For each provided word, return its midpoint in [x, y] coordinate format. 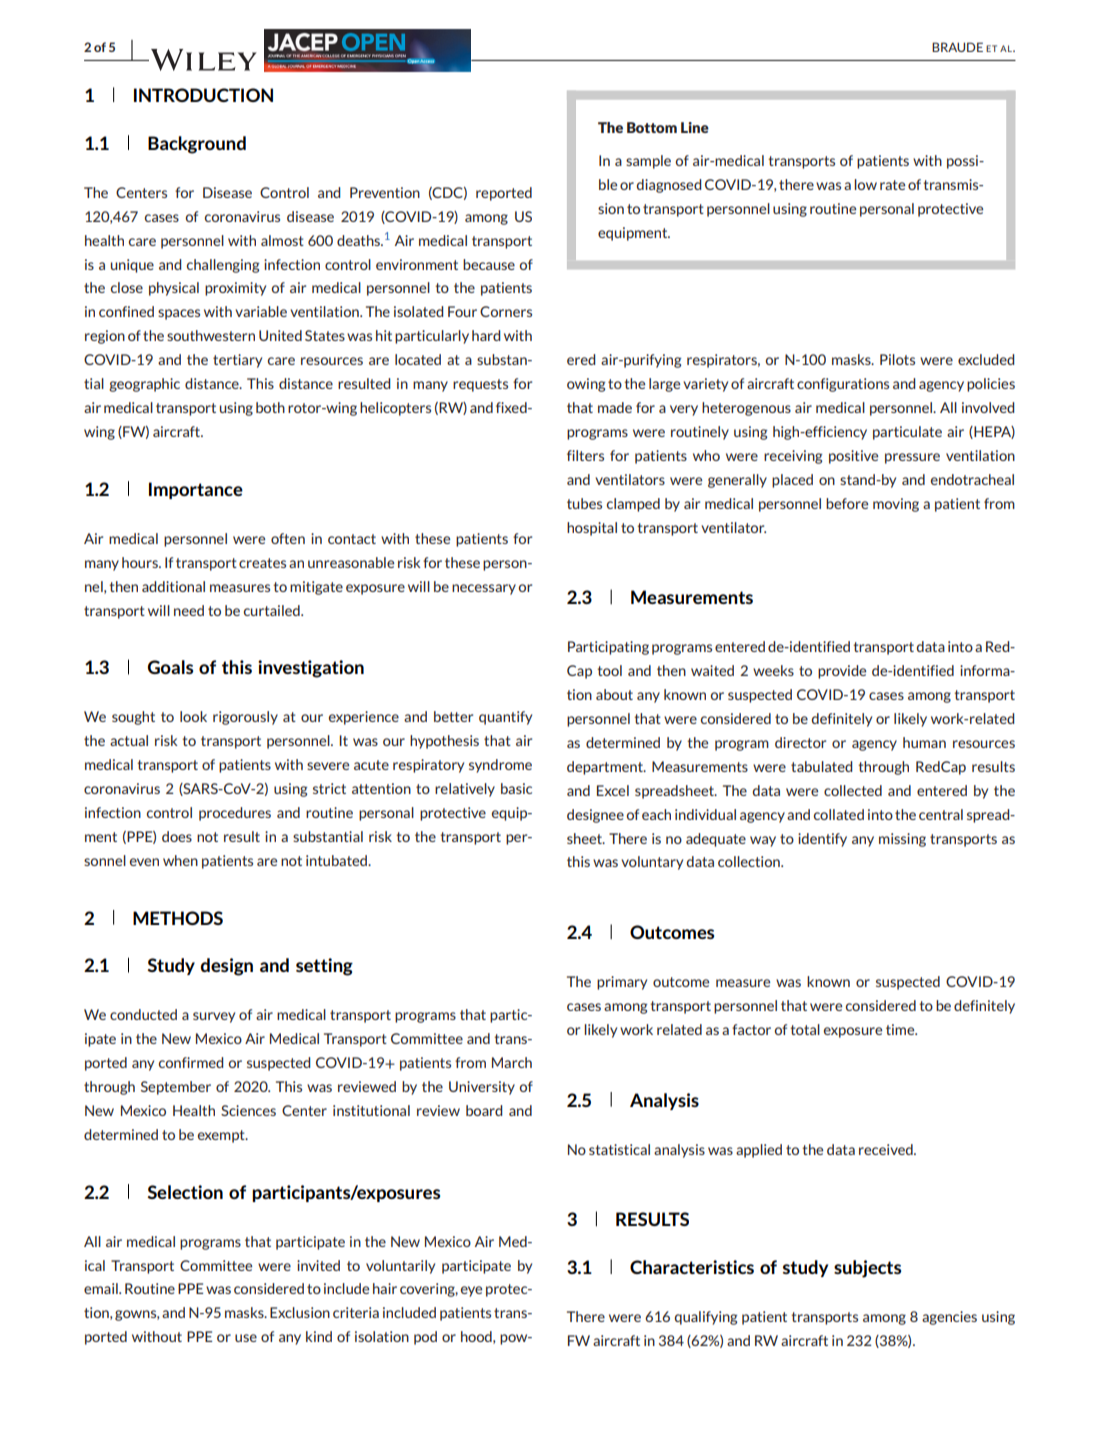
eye [471, 1291]
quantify [505, 718]
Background [197, 145]
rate [892, 185]
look [193, 716]
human [924, 742]
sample [648, 162]
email [102, 1288]
